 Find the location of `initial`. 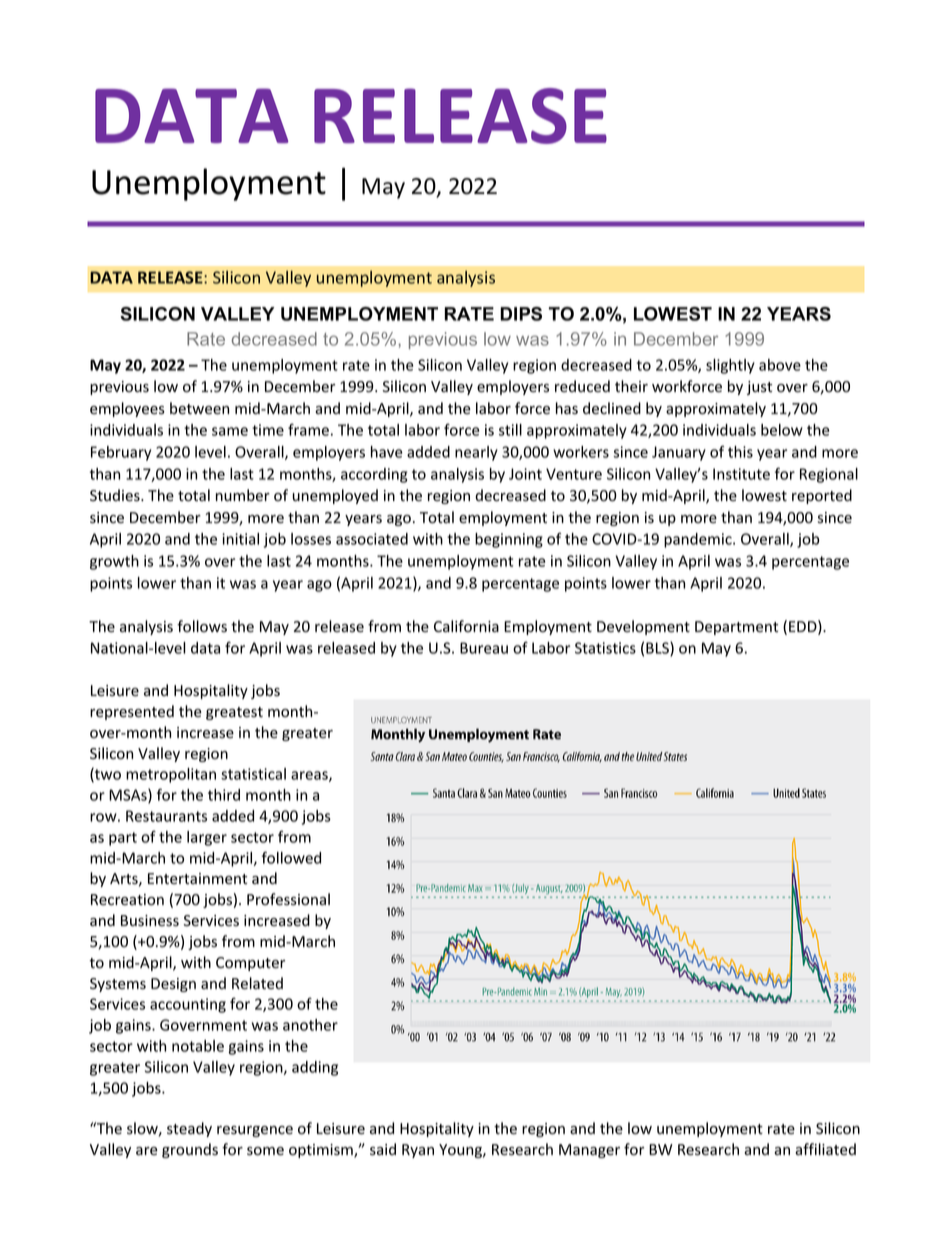

initial is located at coordinates (240, 539).
